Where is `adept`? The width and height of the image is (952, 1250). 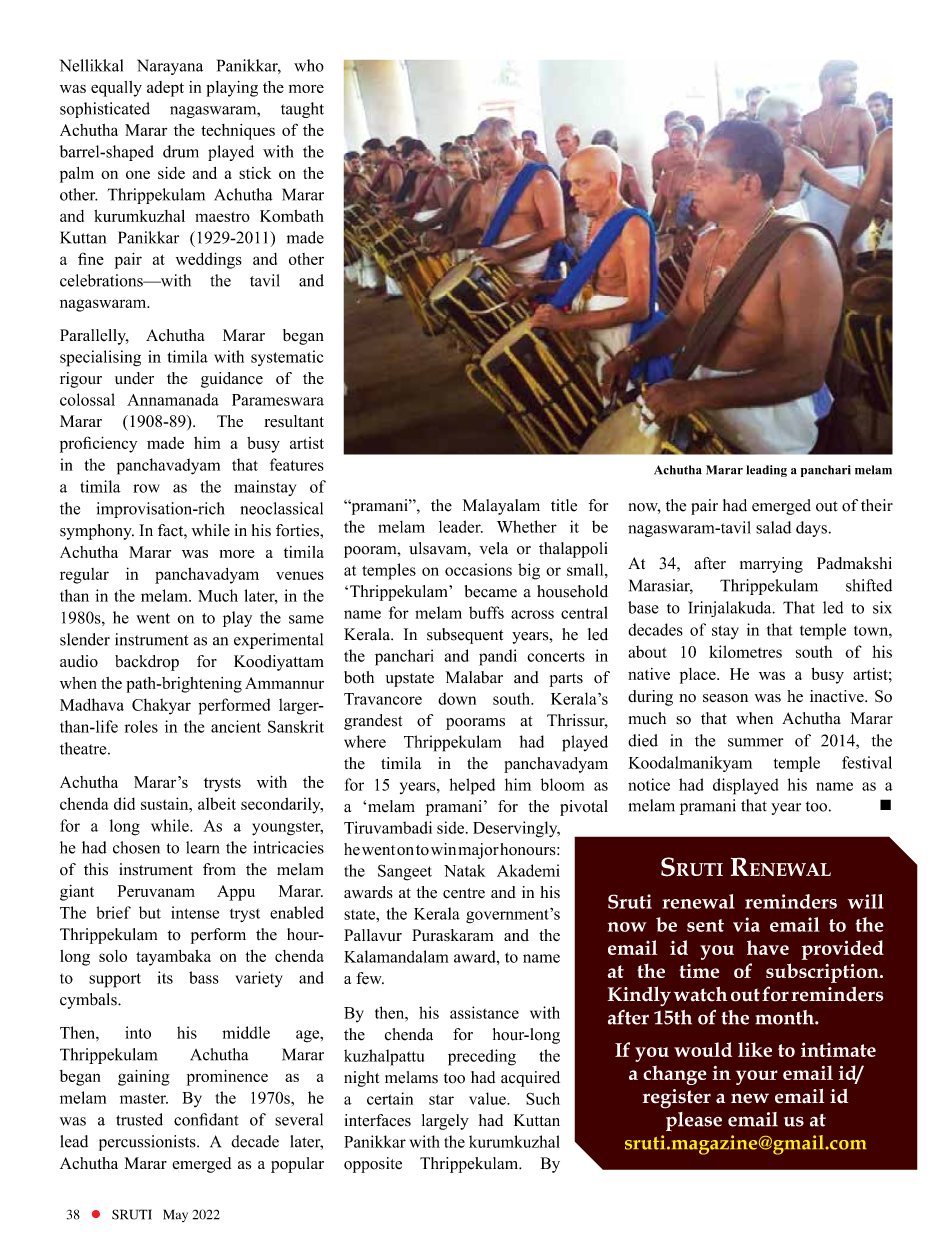 adept is located at coordinates (165, 89).
